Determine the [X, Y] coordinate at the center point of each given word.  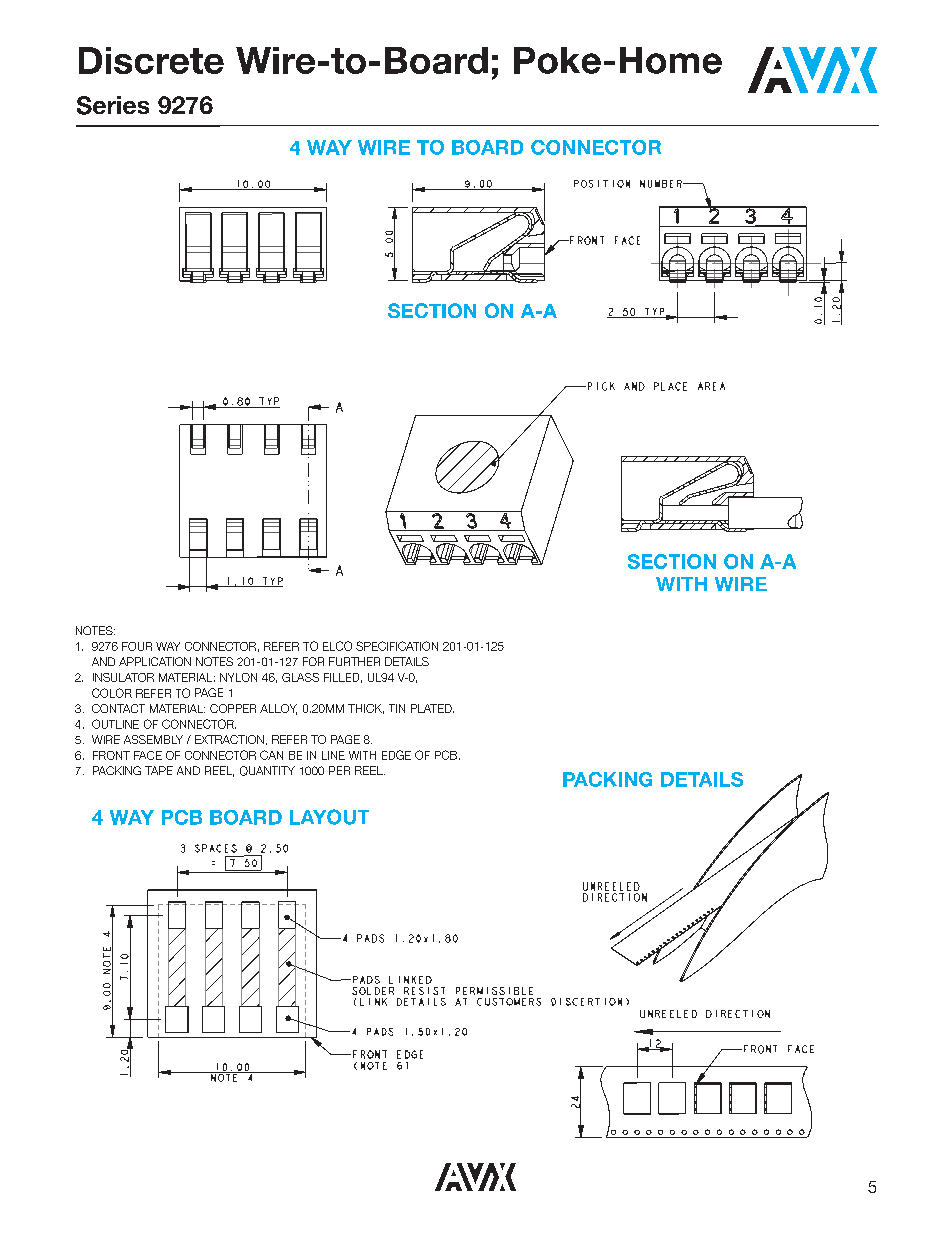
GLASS [300, 677]
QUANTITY [267, 771]
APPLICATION [155, 661]
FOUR [137, 646]
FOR [313, 661]
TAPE [159, 770]
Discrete [151, 60]
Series [113, 105]
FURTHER [354, 661]
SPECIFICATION [397, 646]
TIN [397, 708]
